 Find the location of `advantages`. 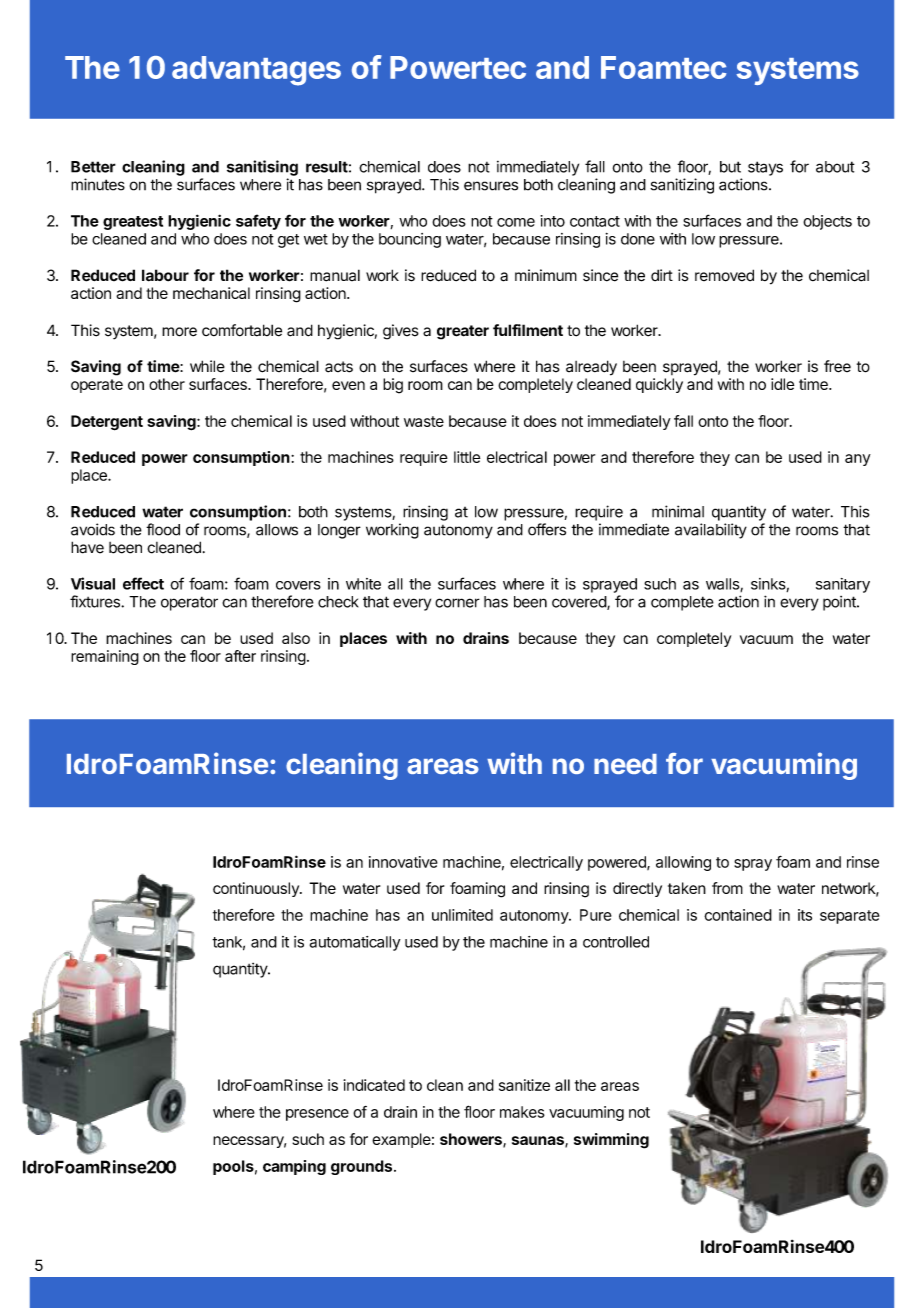

advantages is located at coordinates (256, 71).
